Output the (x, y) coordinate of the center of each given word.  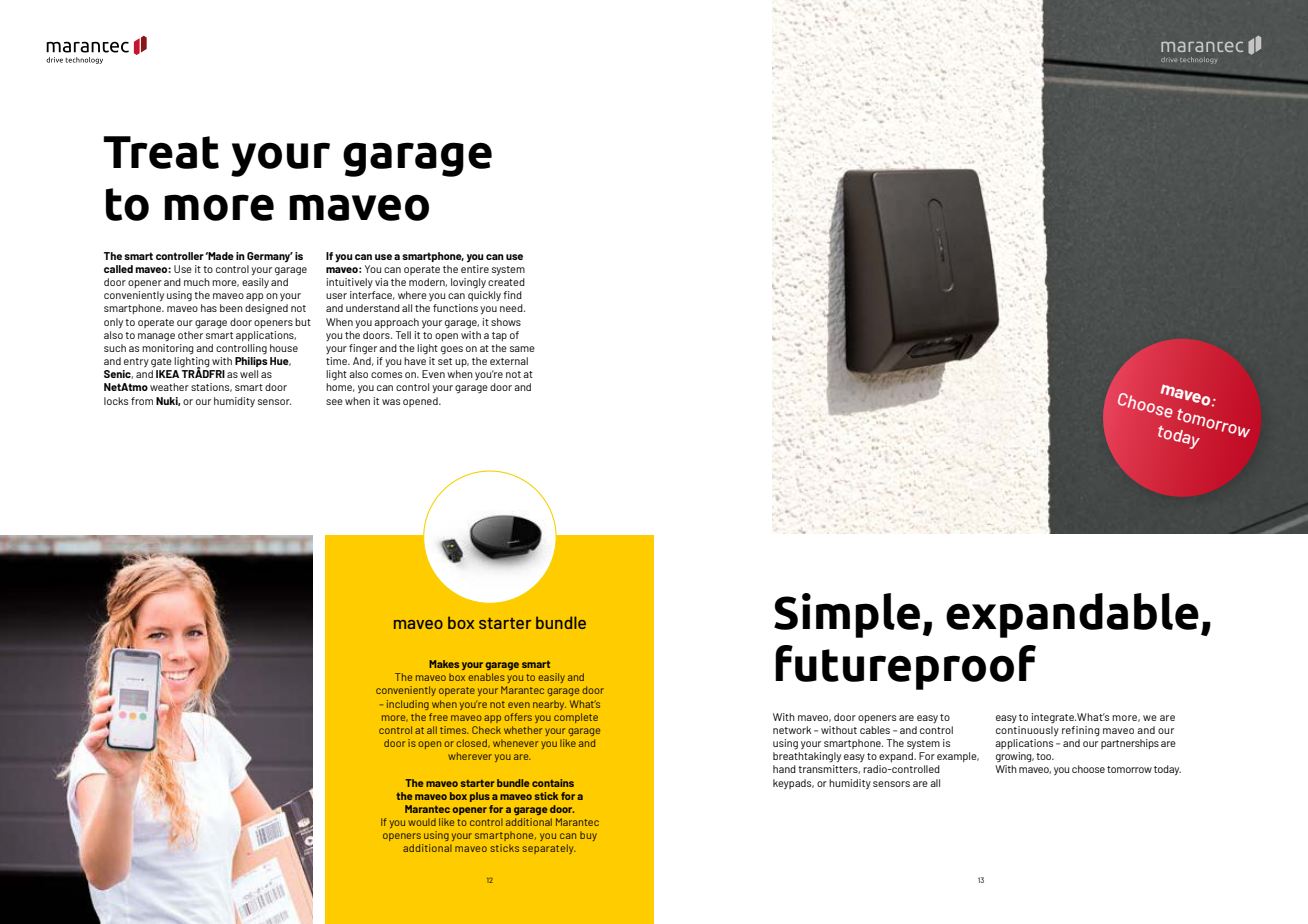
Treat (161, 152)
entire (475, 269)
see (334, 402)
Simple (848, 615)
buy (588, 836)
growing (1015, 757)
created (506, 282)
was (391, 402)
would (422, 822)
